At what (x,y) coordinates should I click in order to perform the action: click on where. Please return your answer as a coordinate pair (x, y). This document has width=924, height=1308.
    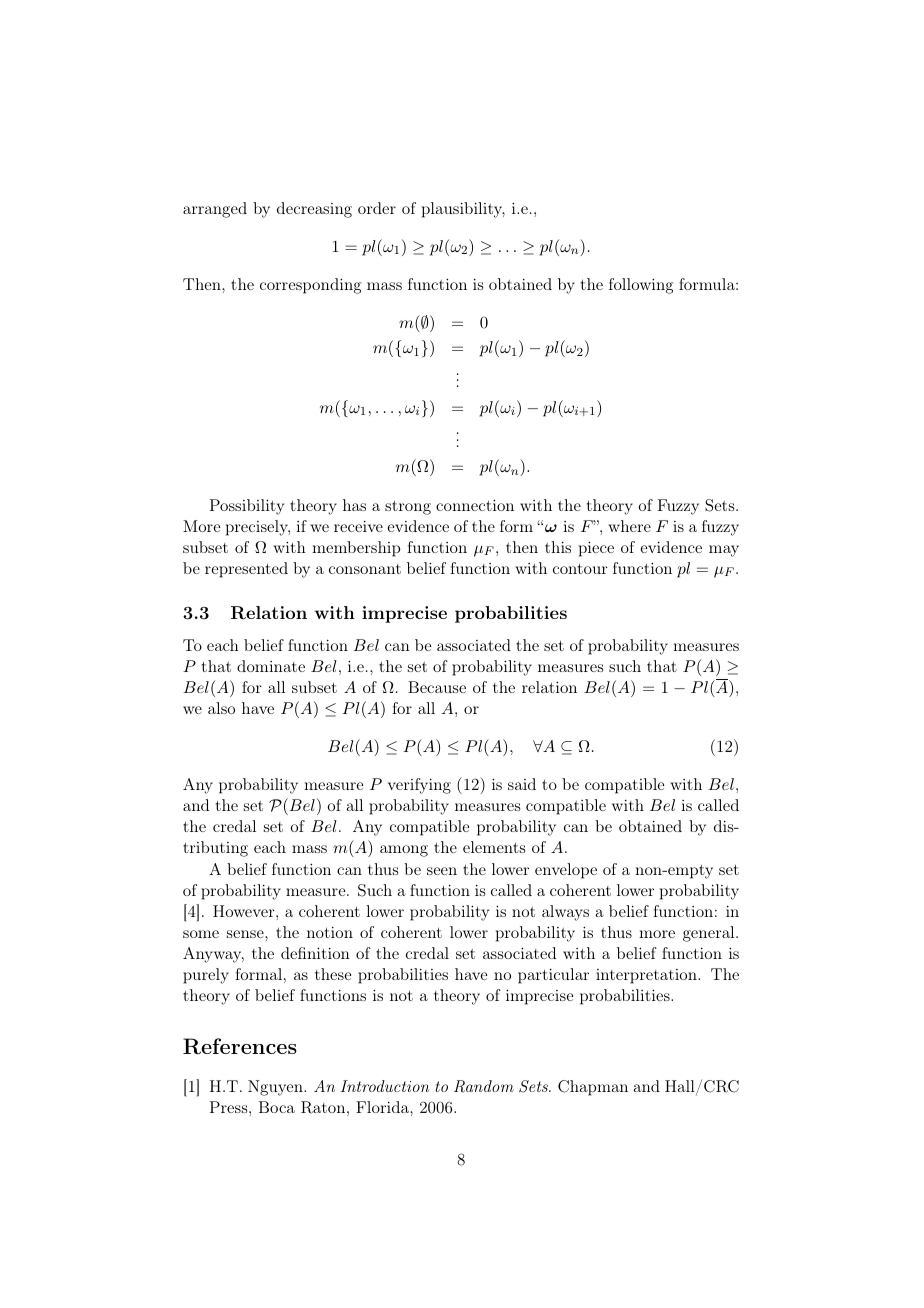
    Looking at the image, I should click on (629, 526).
